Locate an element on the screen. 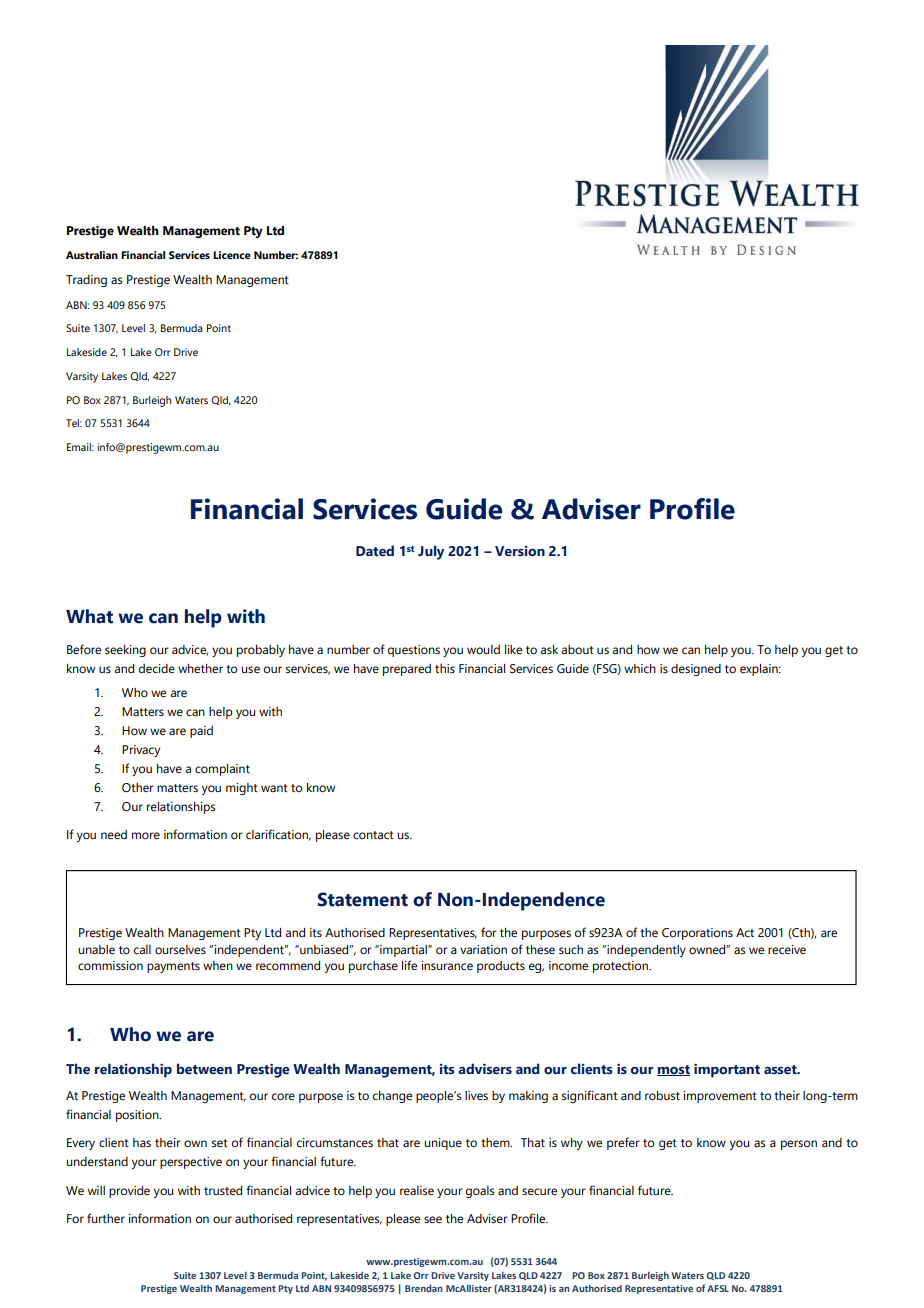 The width and height of the screenshot is (924, 1308). Licence is located at coordinates (232, 255).
